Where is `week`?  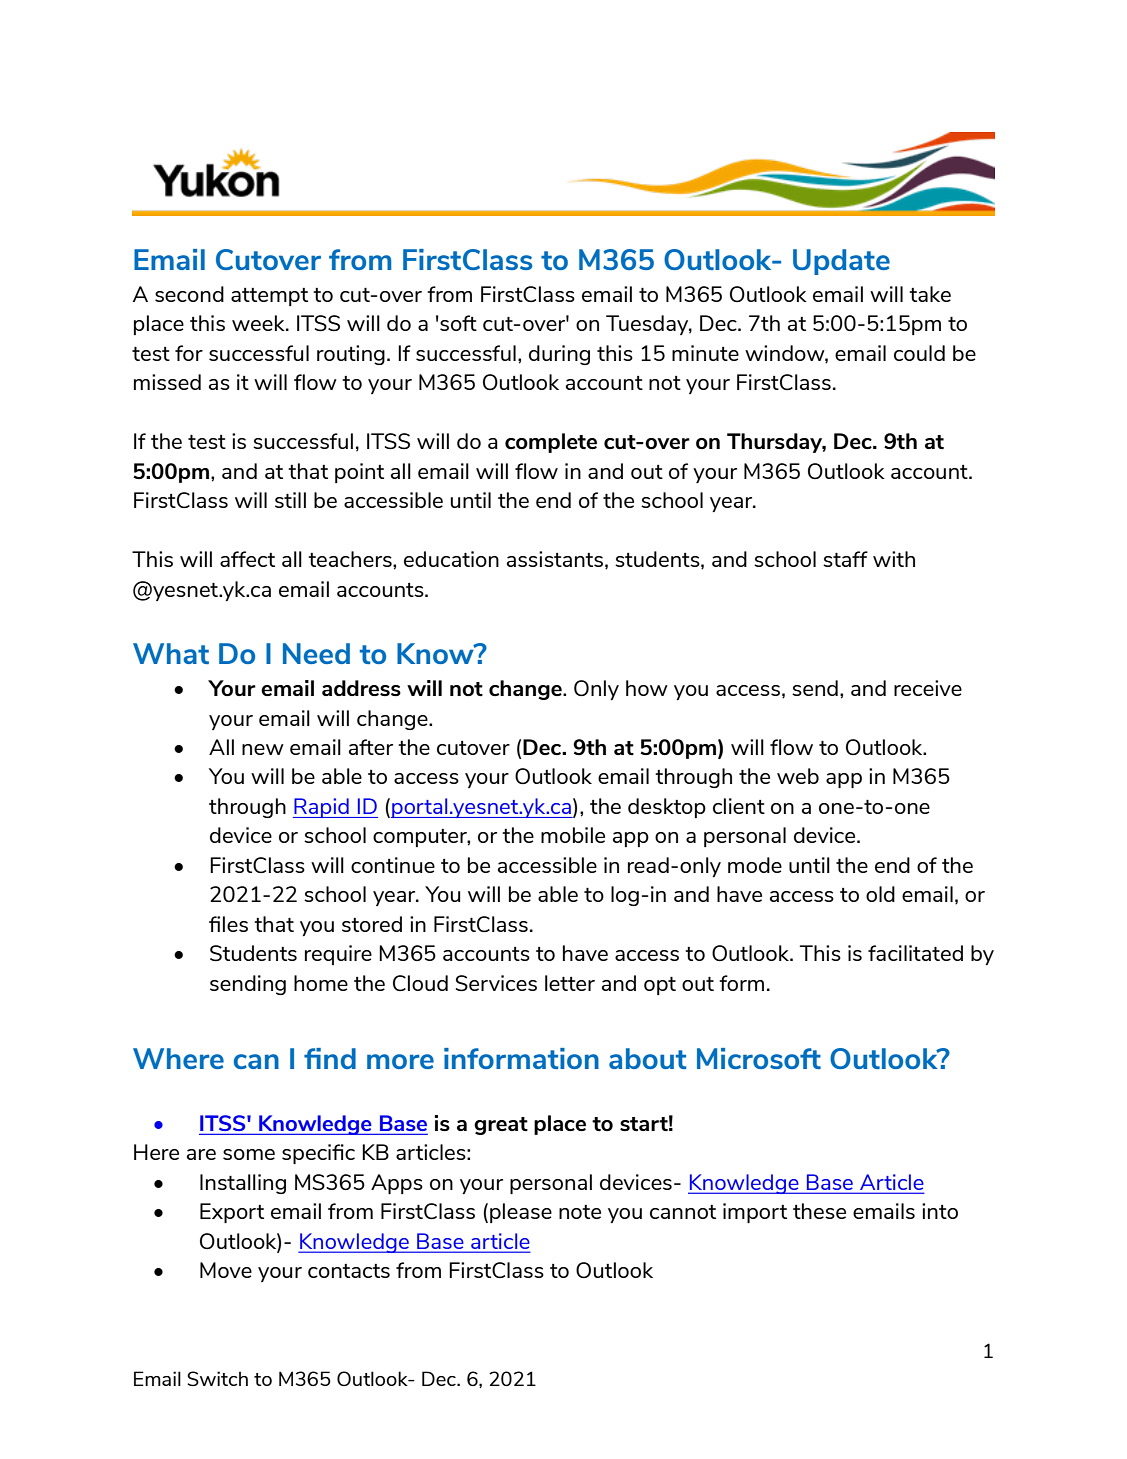
week is located at coordinates (259, 323).
